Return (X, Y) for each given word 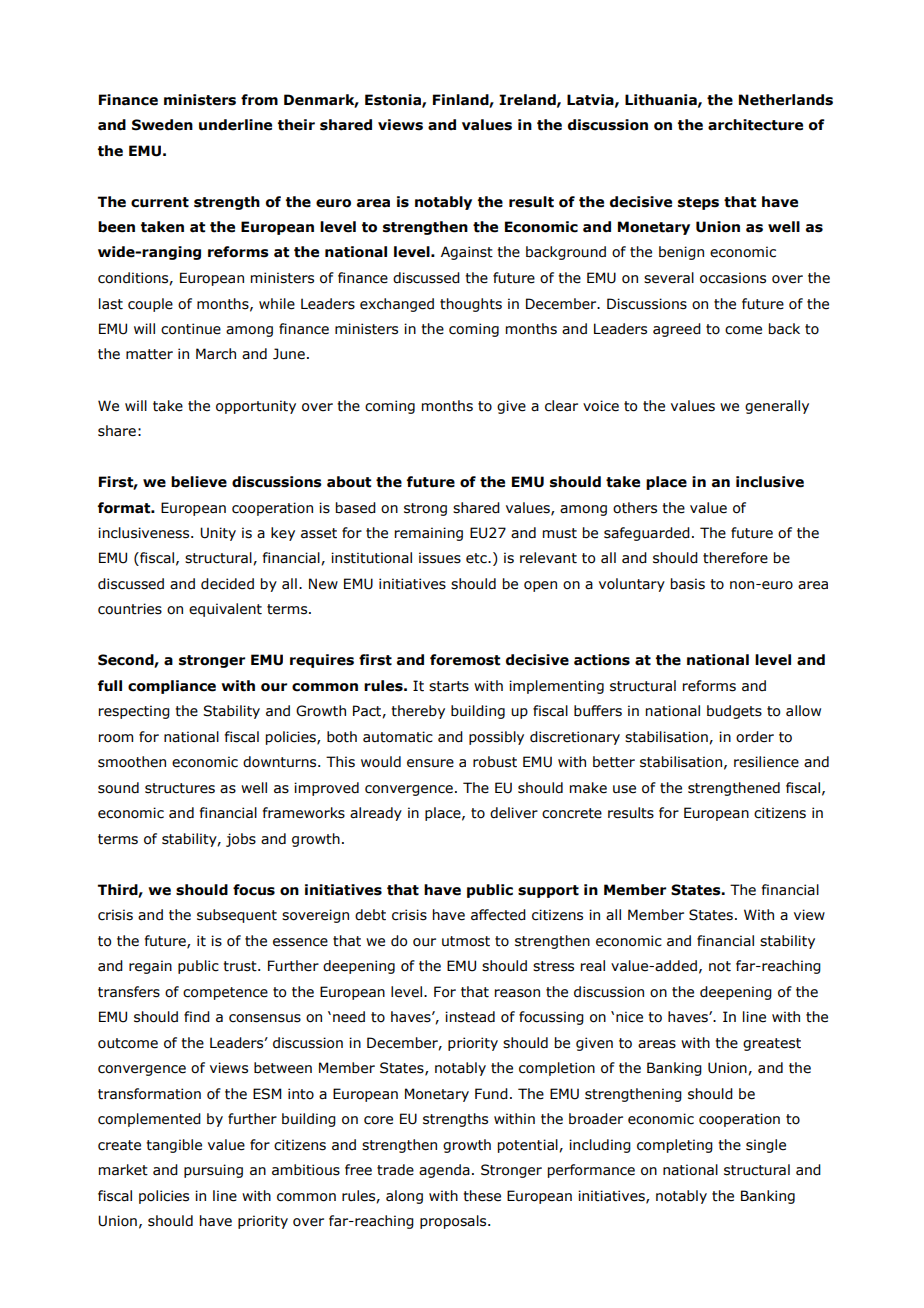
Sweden (162, 125)
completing (675, 1146)
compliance (172, 687)
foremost (465, 660)
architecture (755, 125)
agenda (444, 1171)
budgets (734, 712)
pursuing (213, 1171)
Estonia (394, 100)
